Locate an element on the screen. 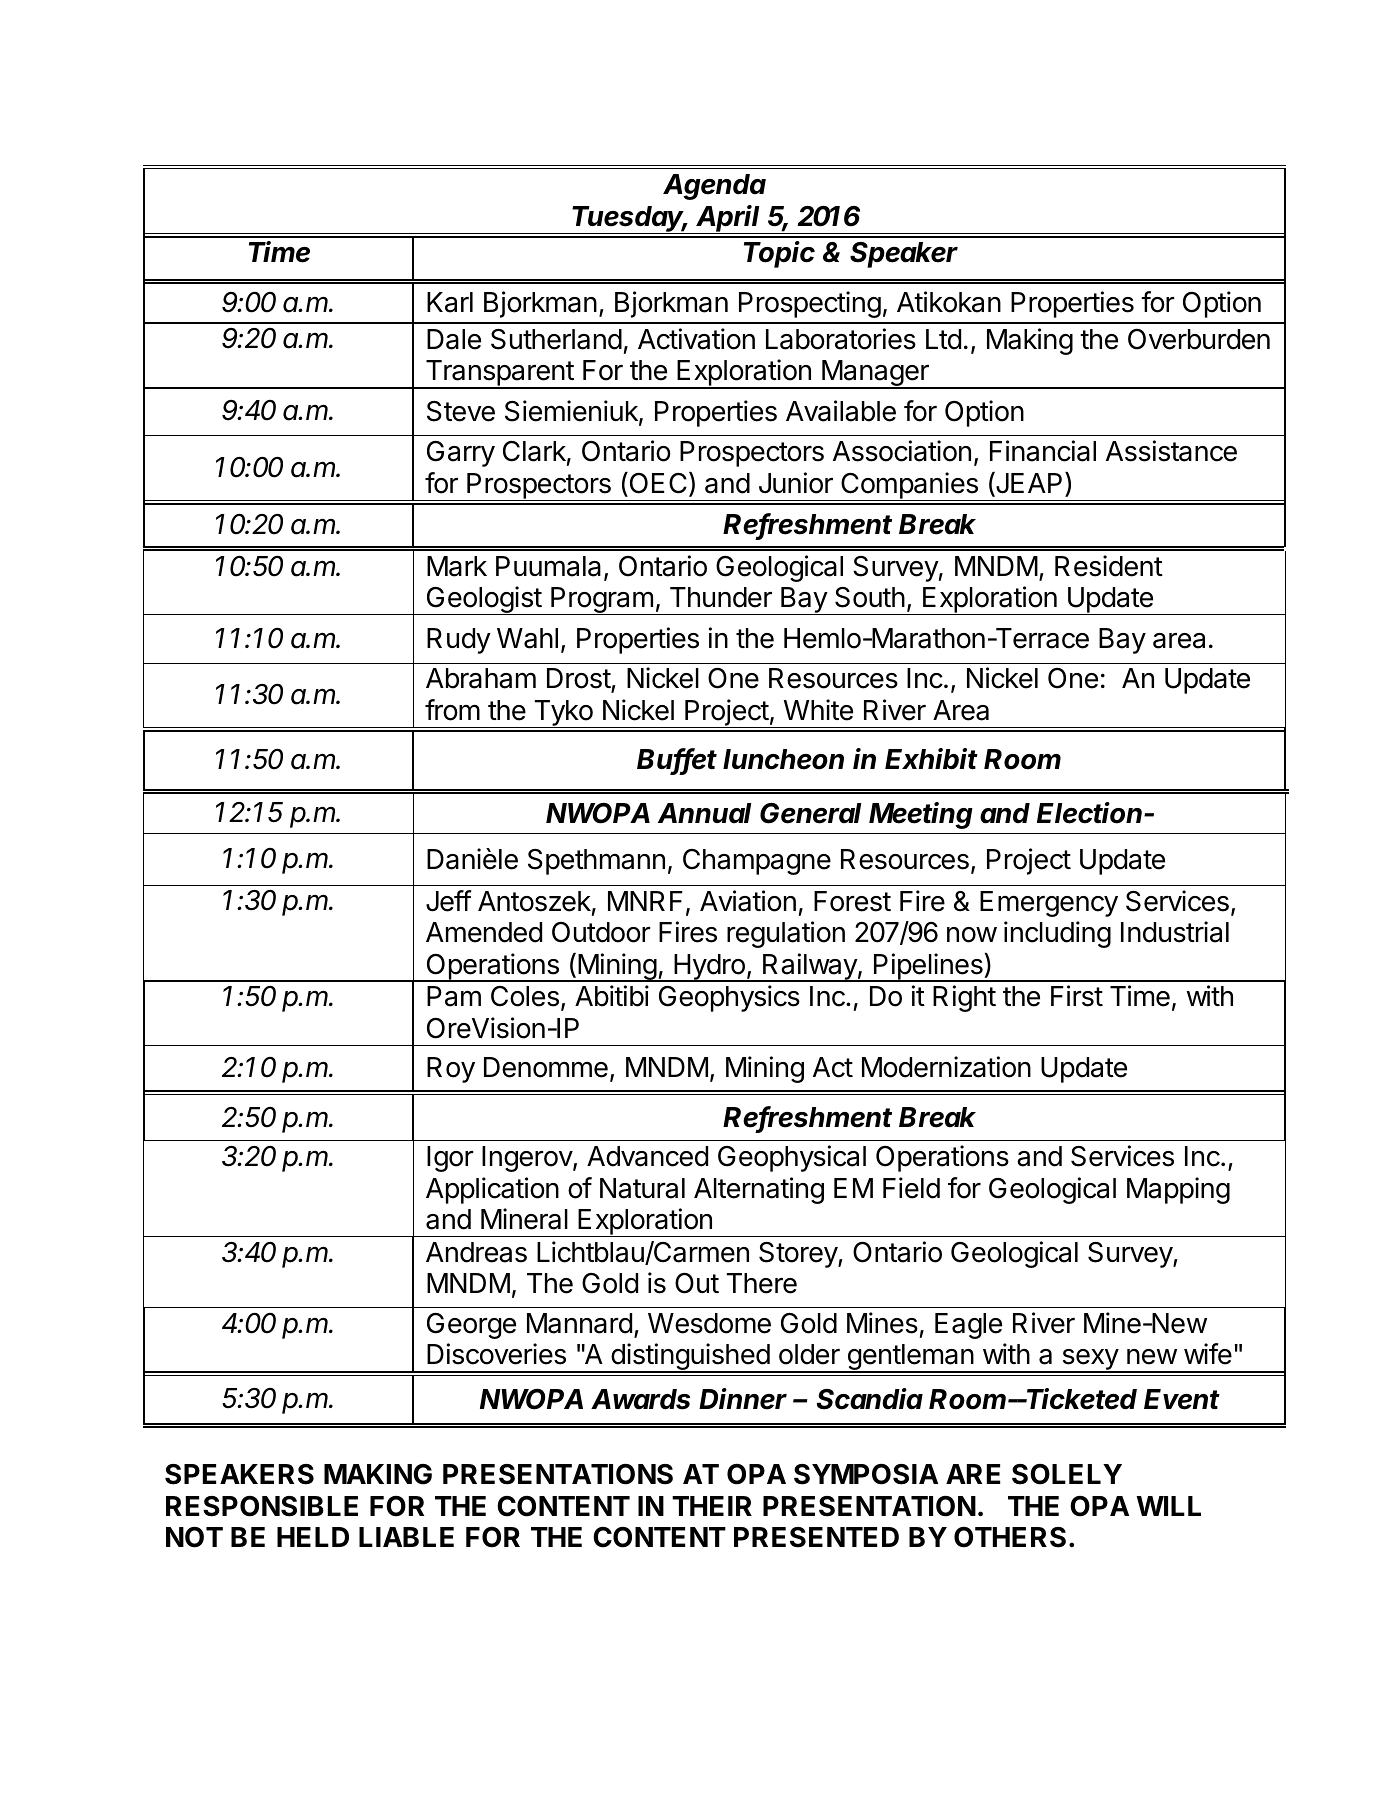  April is located at coordinates (729, 219).
